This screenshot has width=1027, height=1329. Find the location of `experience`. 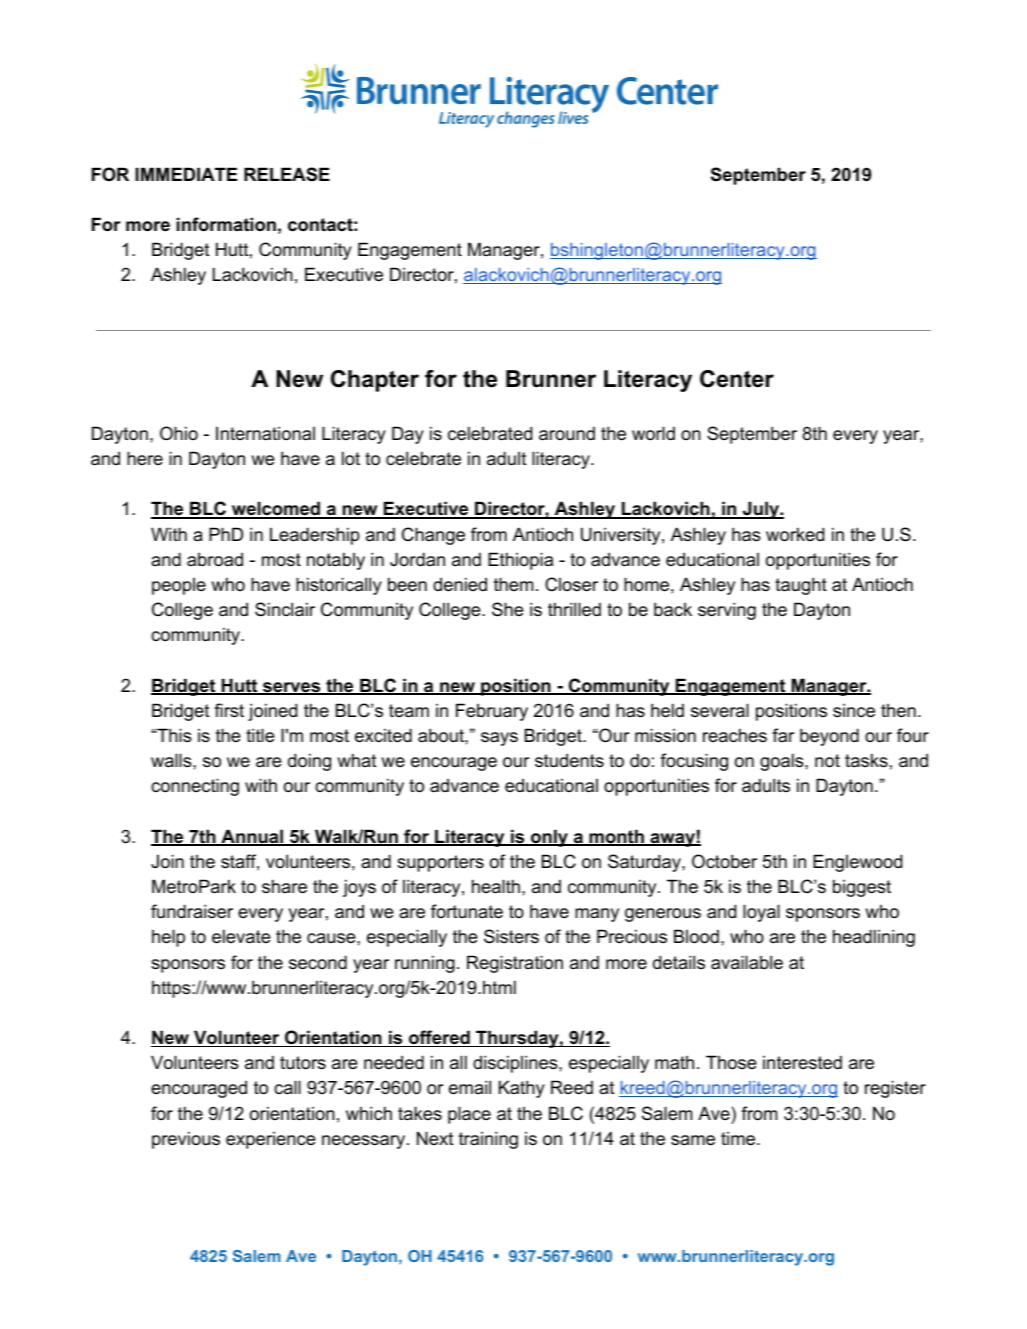

experience is located at coordinates (271, 1140).
